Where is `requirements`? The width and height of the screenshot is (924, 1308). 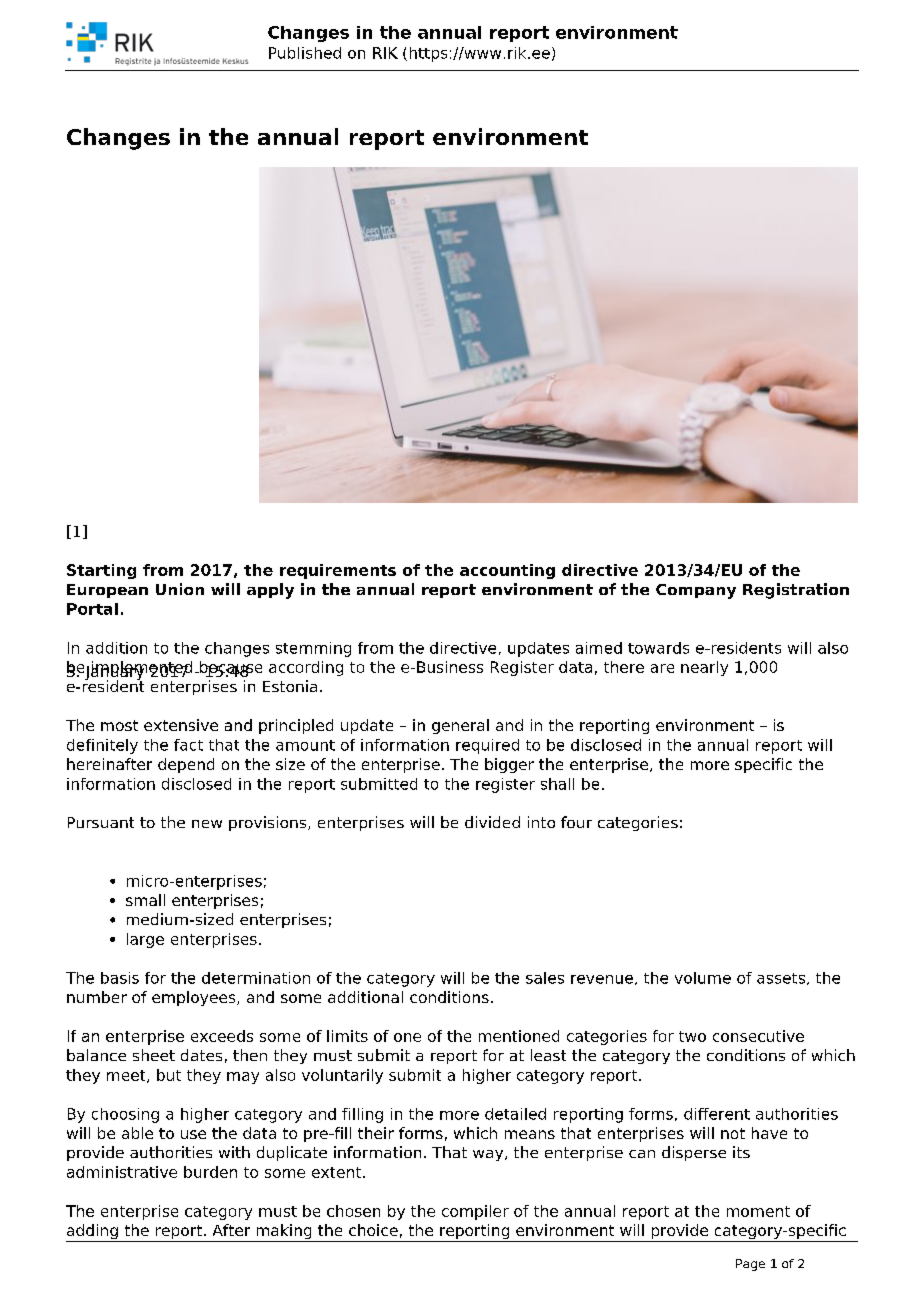 requirements is located at coordinates (338, 571).
